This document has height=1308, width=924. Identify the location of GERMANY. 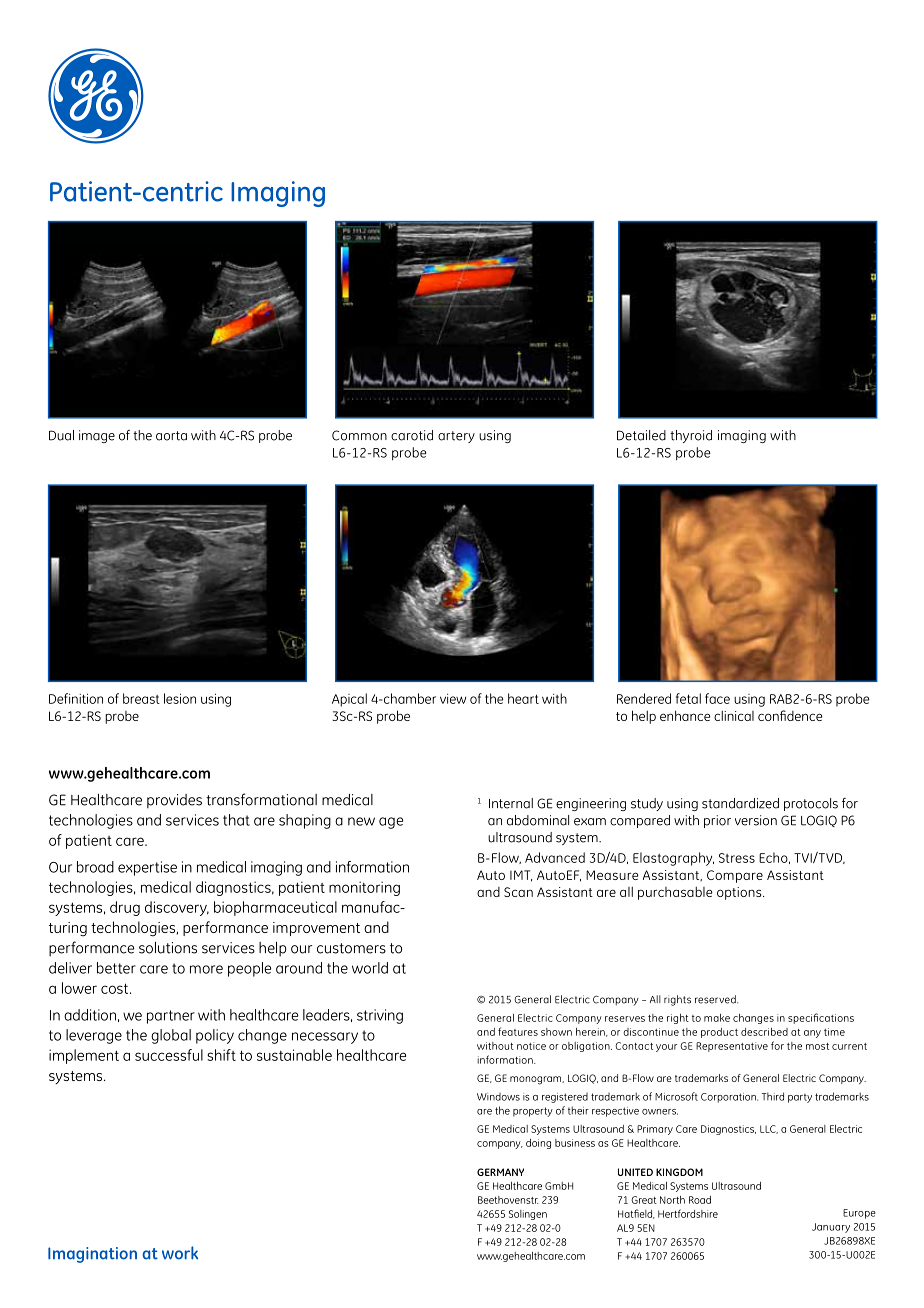
(500, 1172).
